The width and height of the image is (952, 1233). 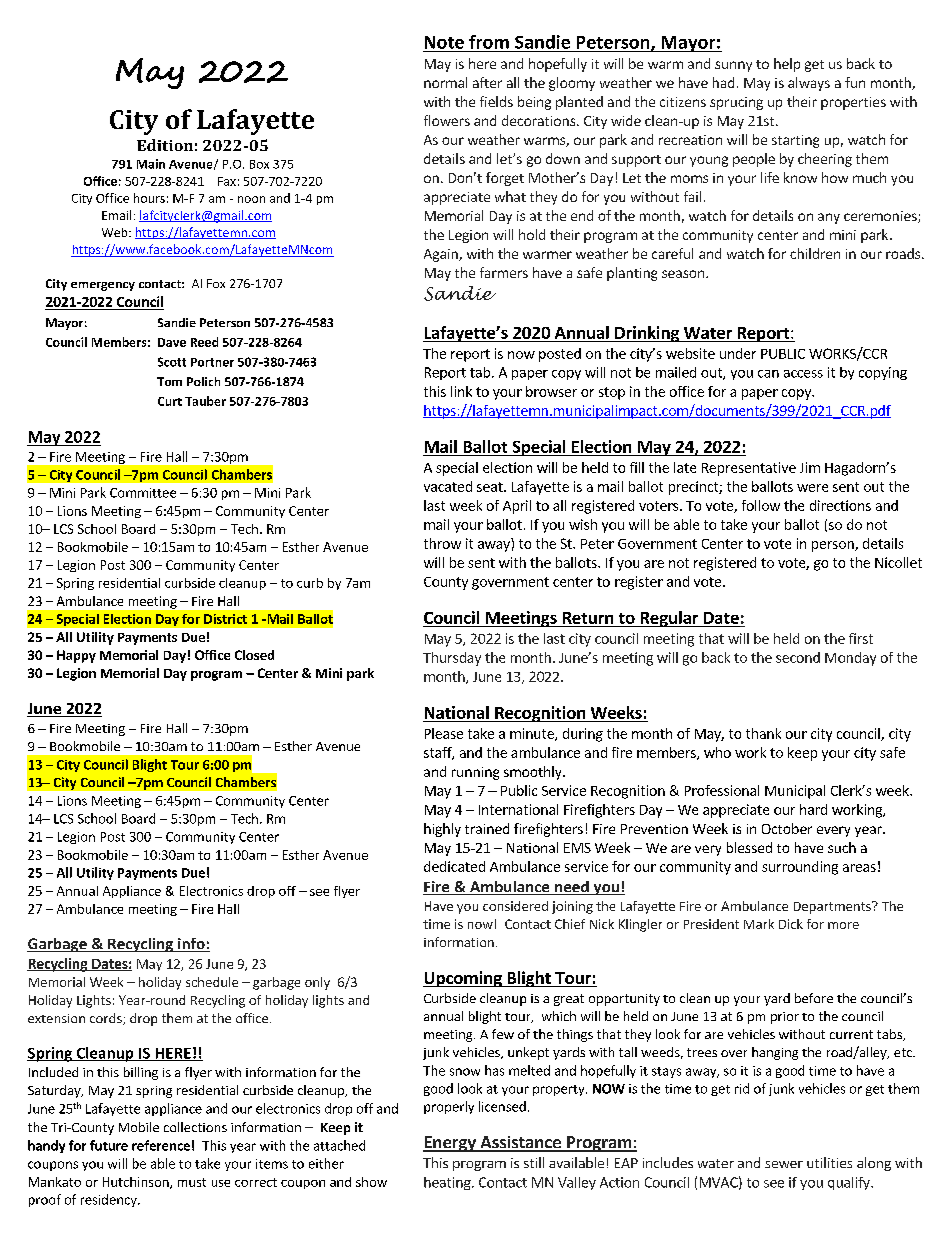 What do you see at coordinates (448, 1183) in the image?
I see `heating` at bounding box center [448, 1183].
